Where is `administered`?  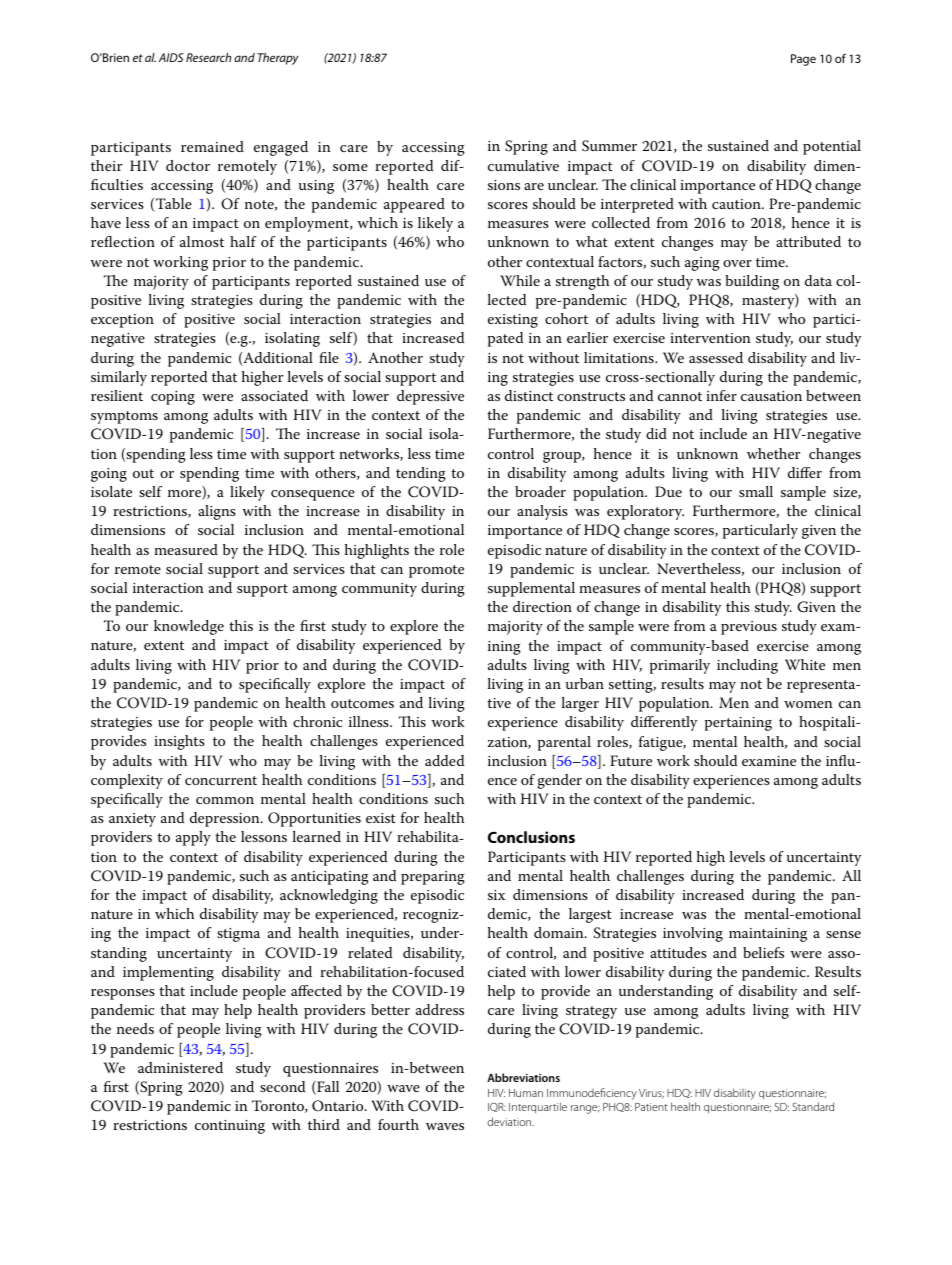 administered is located at coordinates (180, 1067).
